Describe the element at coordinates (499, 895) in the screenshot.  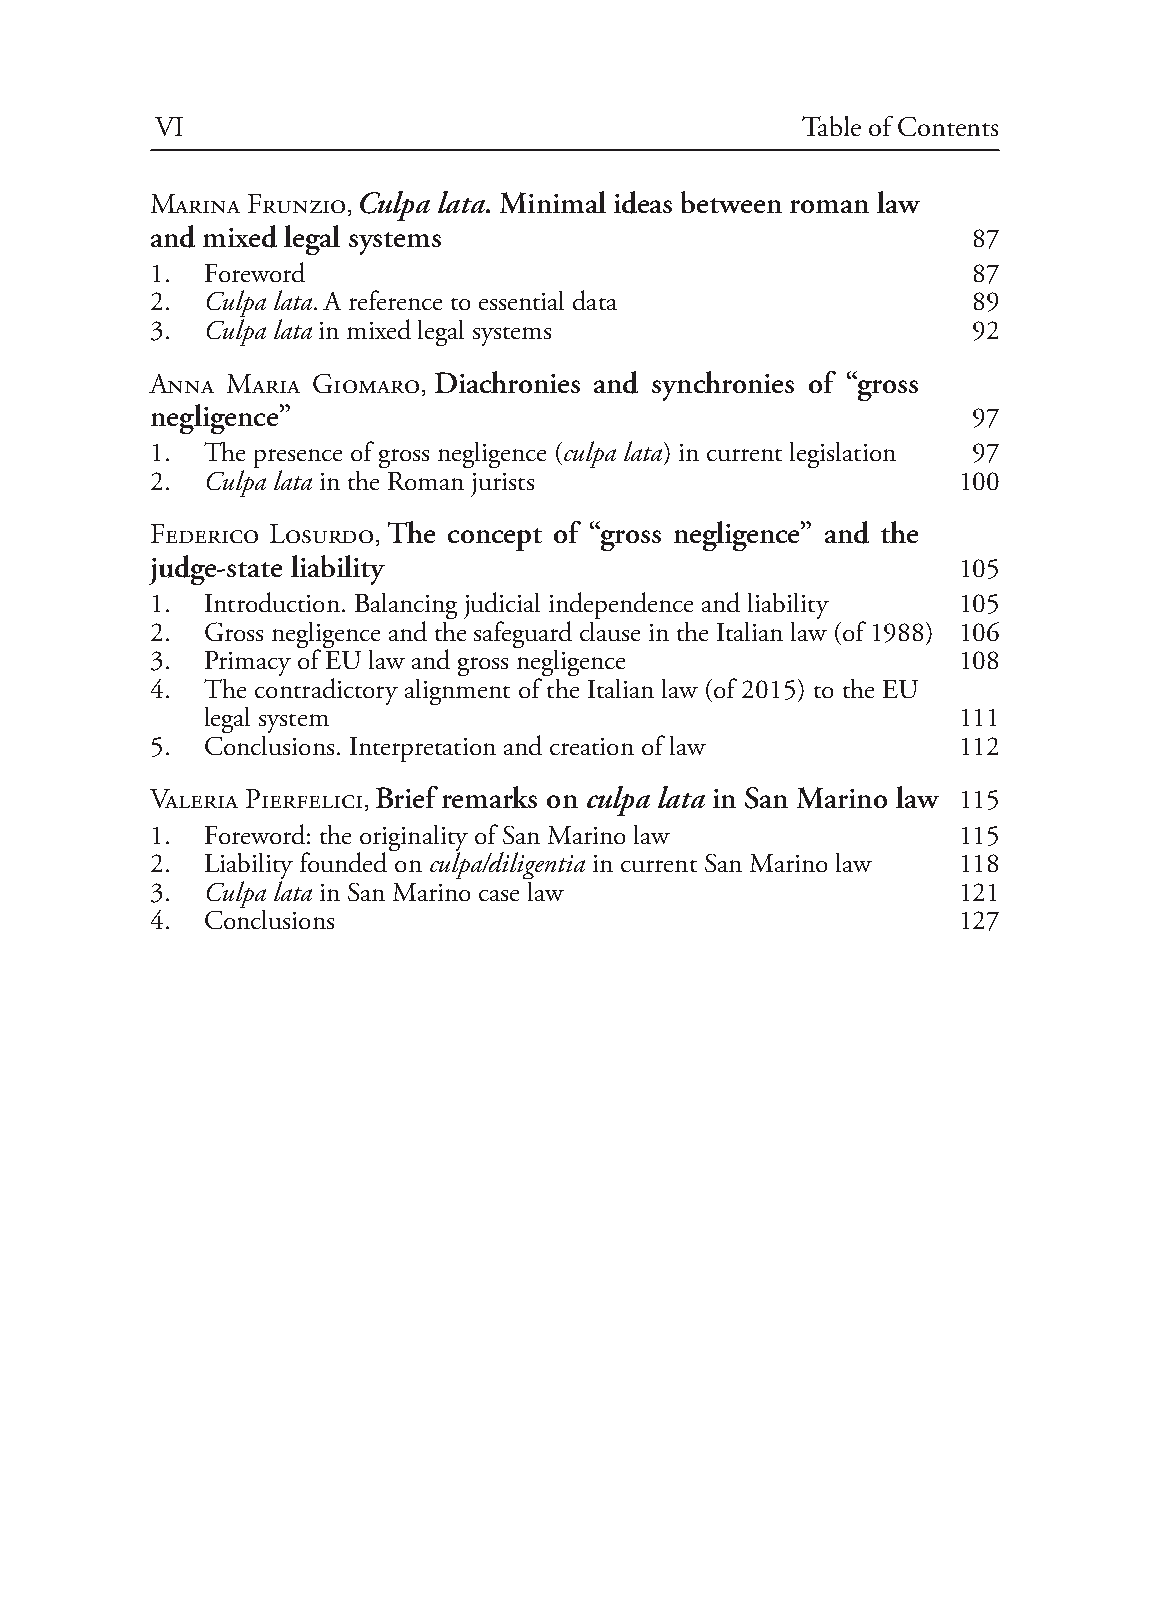
I see `case` at that location.
